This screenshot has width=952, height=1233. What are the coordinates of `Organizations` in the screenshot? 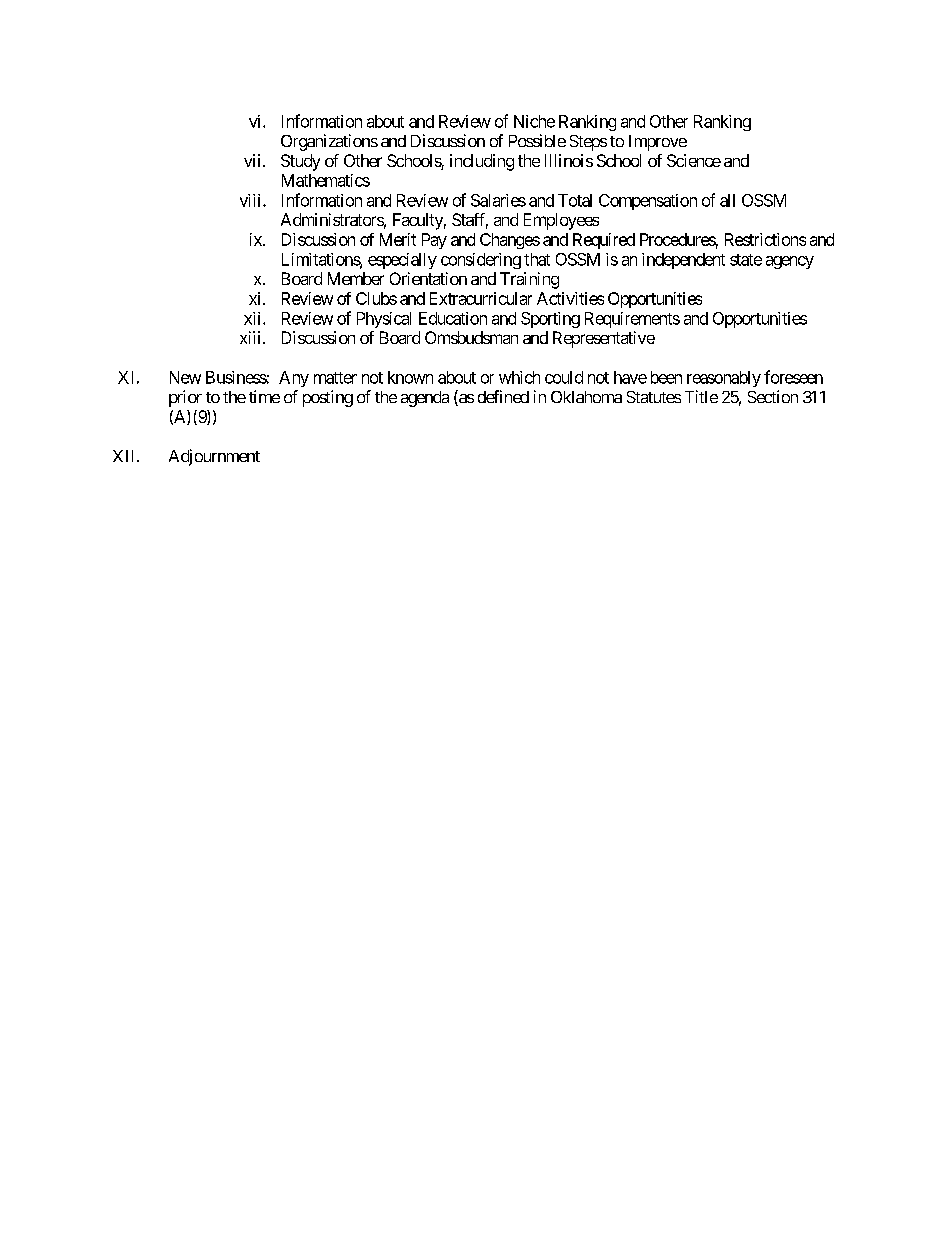 It's located at (329, 142).
